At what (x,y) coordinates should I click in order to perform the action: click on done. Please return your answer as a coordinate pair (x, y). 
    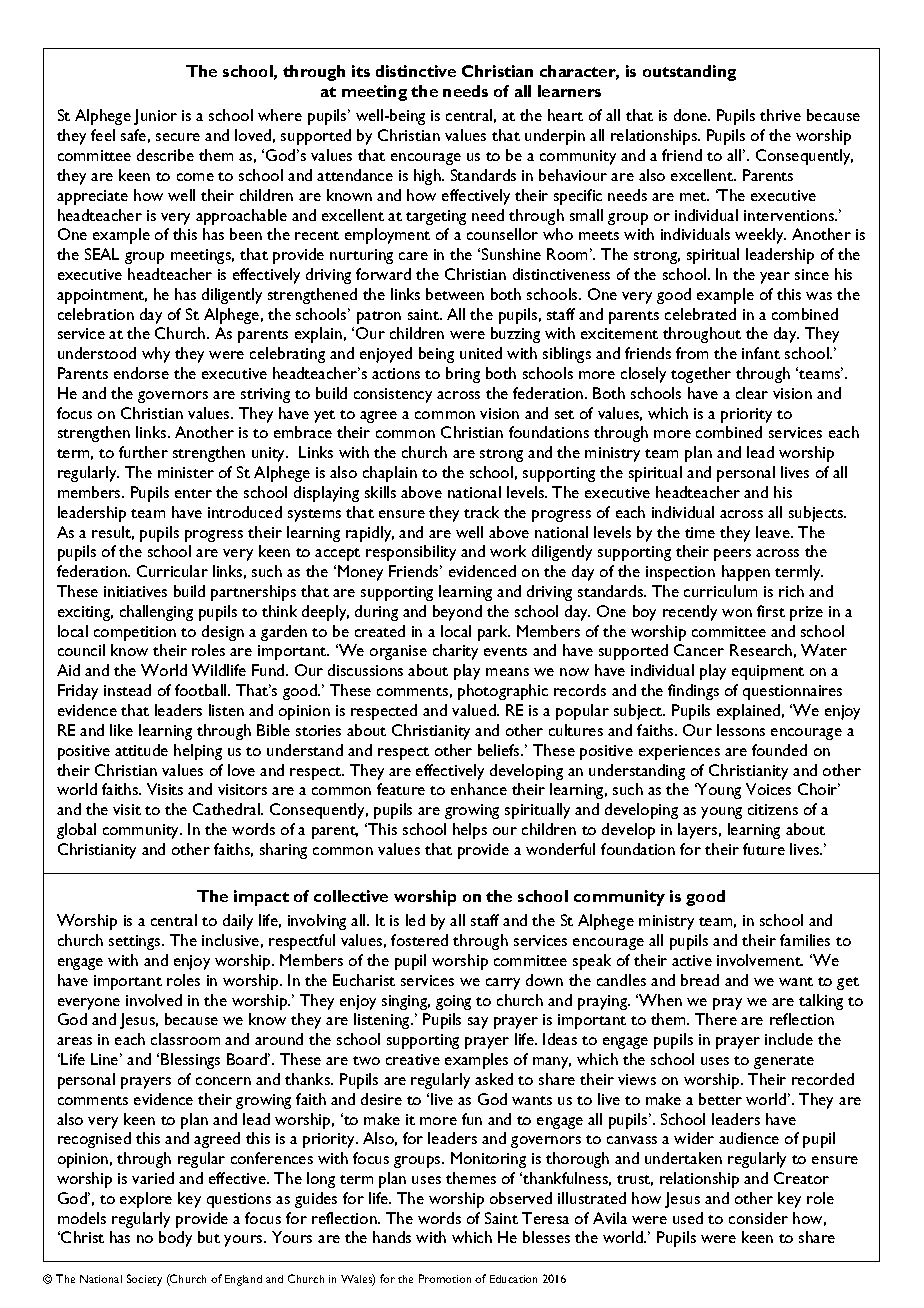
    Looking at the image, I should click on (692, 115).
